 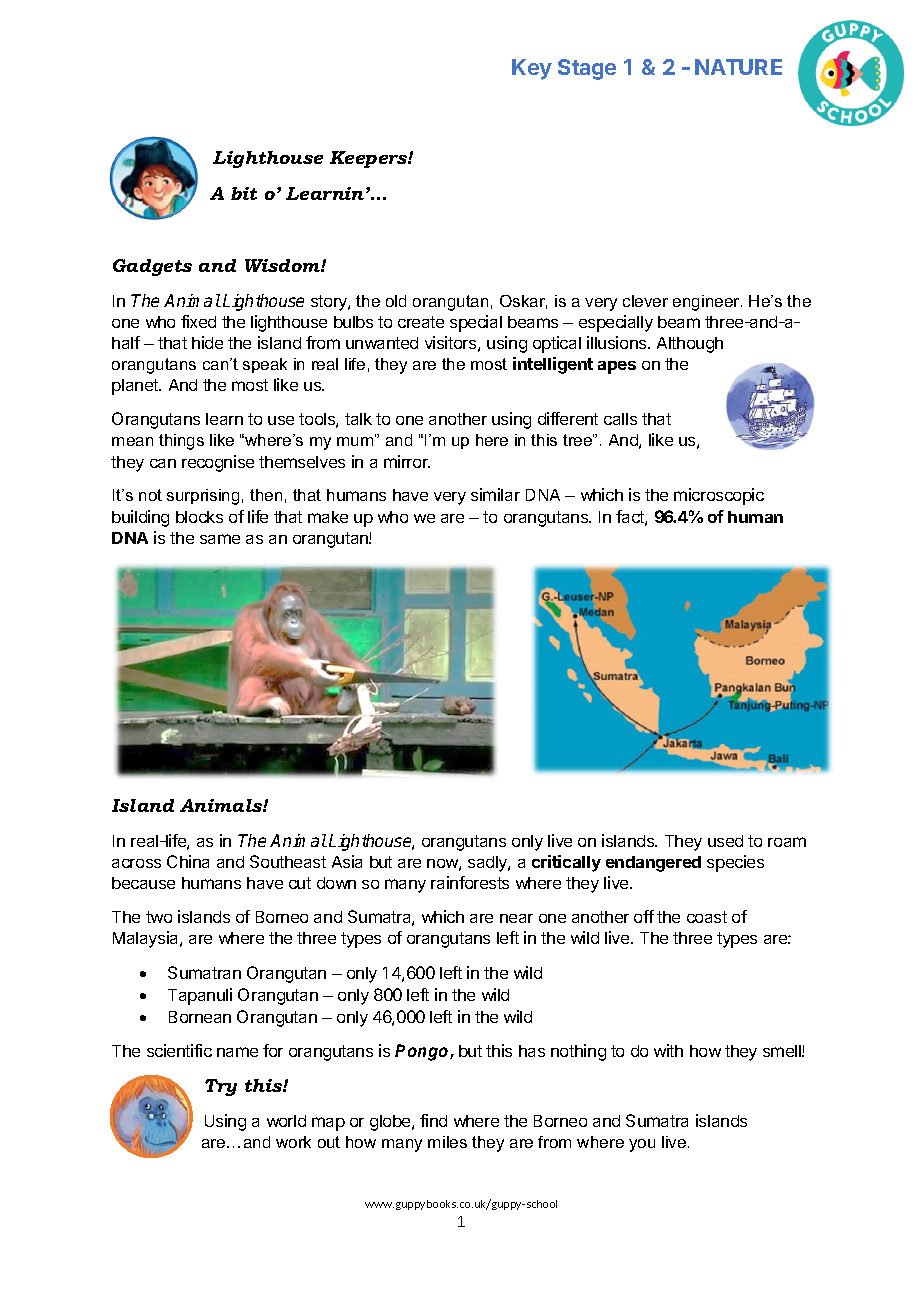 What do you see at coordinates (207, 342) in the screenshot?
I see `hide` at bounding box center [207, 342].
